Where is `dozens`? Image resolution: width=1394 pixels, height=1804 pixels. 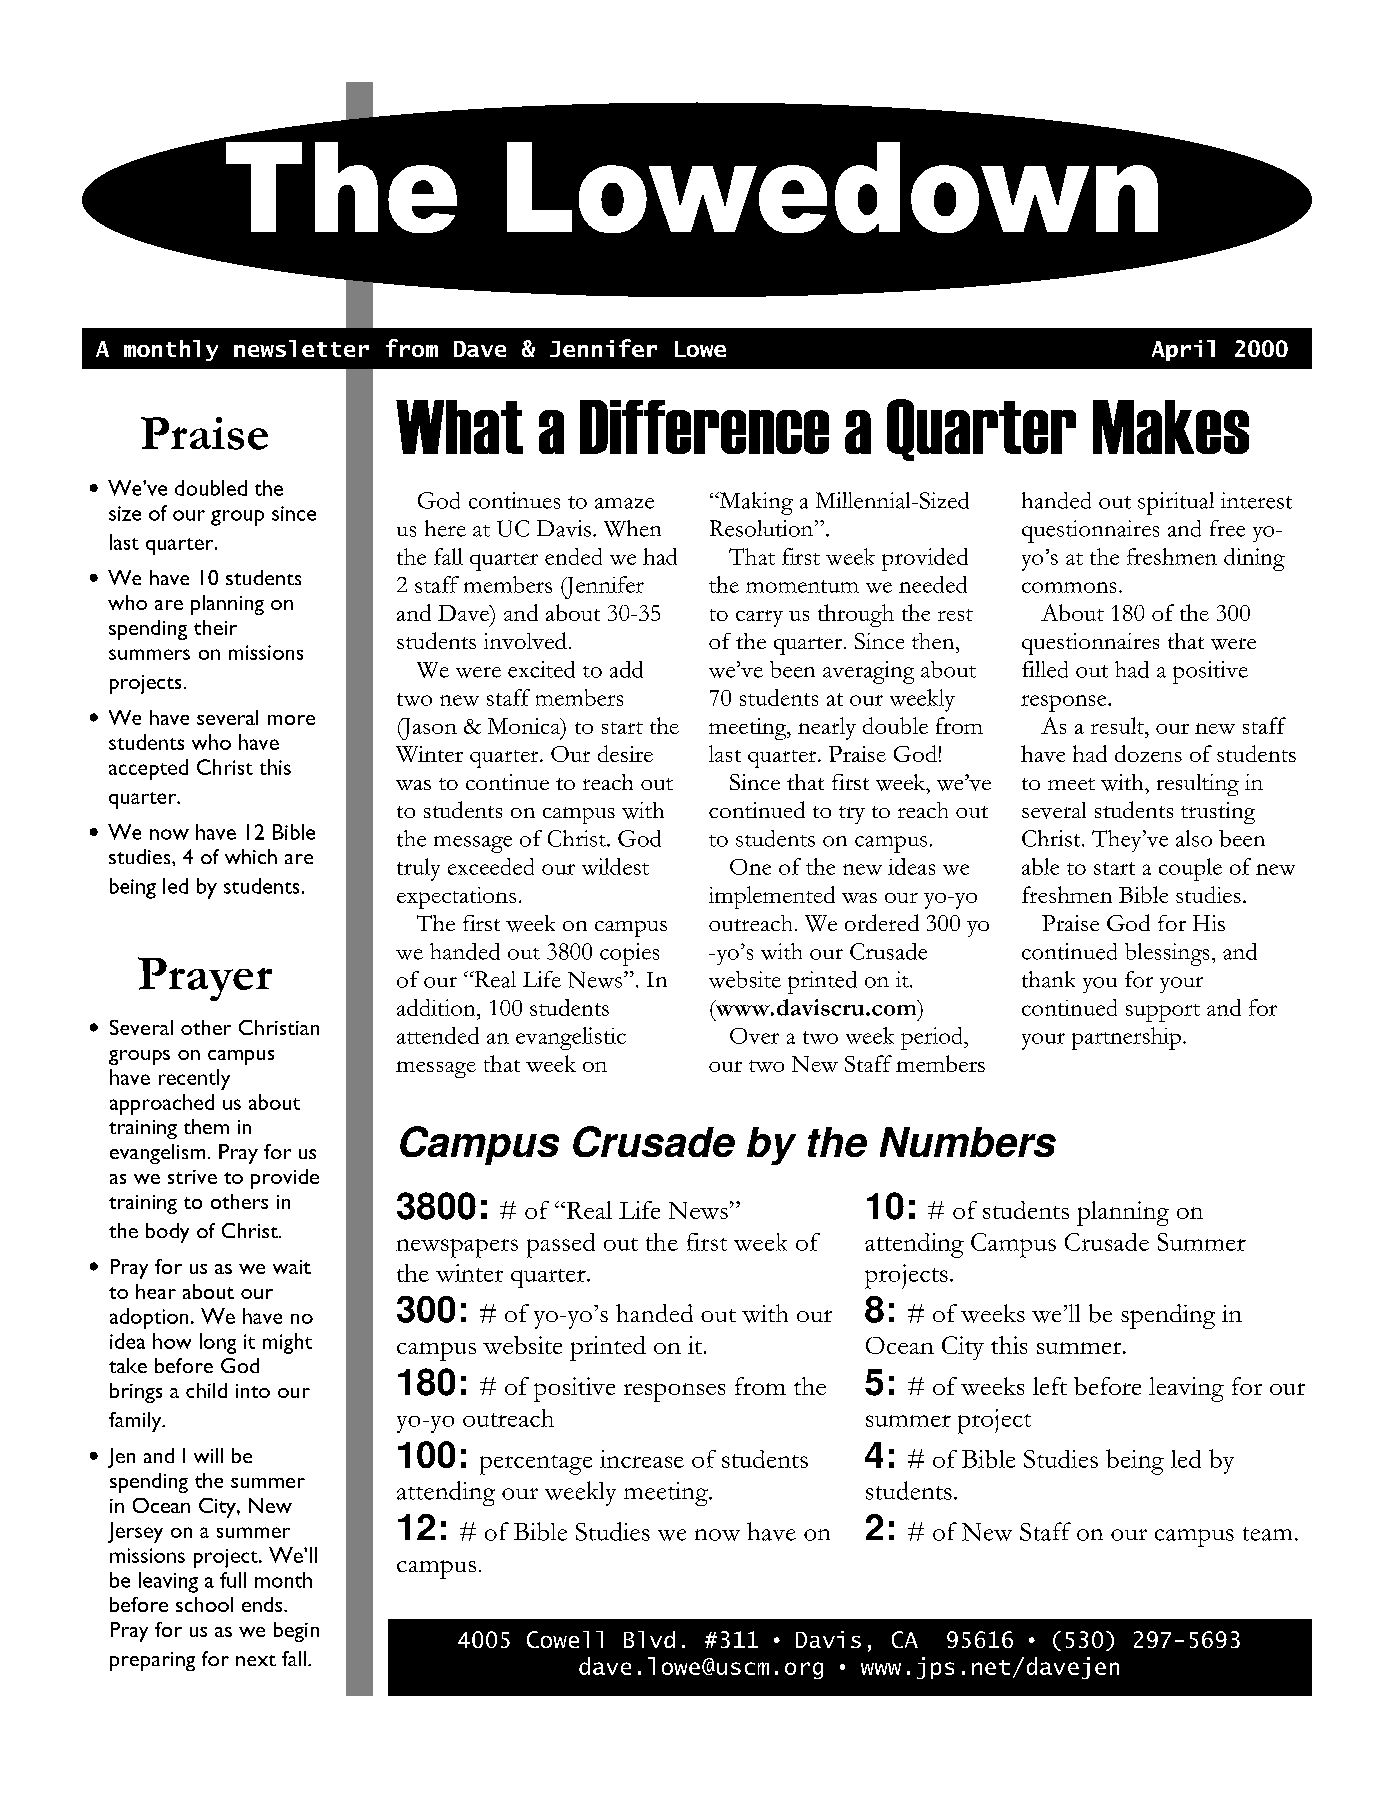
dozens is located at coordinates (1148, 753).
